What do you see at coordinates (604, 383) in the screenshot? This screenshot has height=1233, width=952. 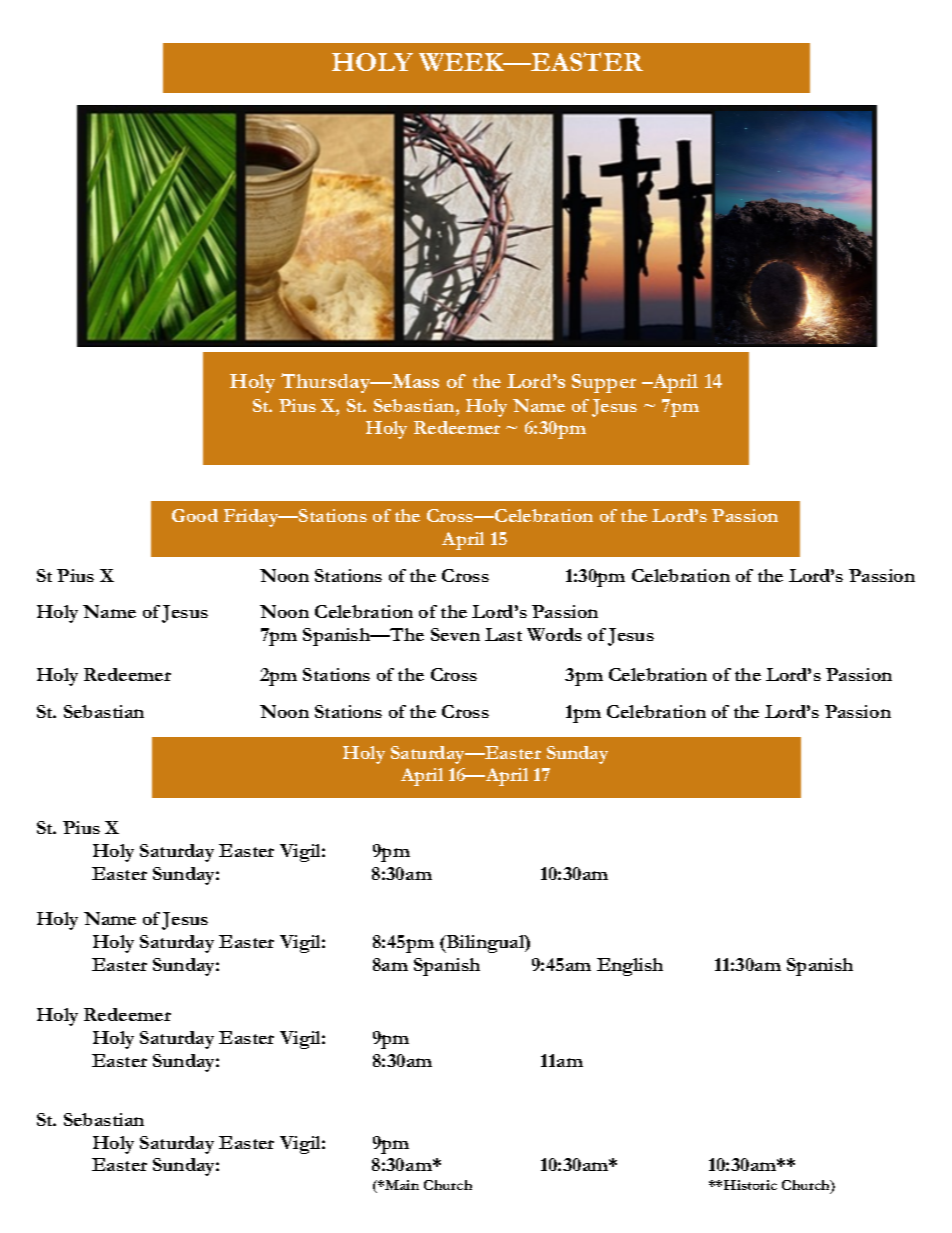 I see `Supper` at bounding box center [604, 383].
